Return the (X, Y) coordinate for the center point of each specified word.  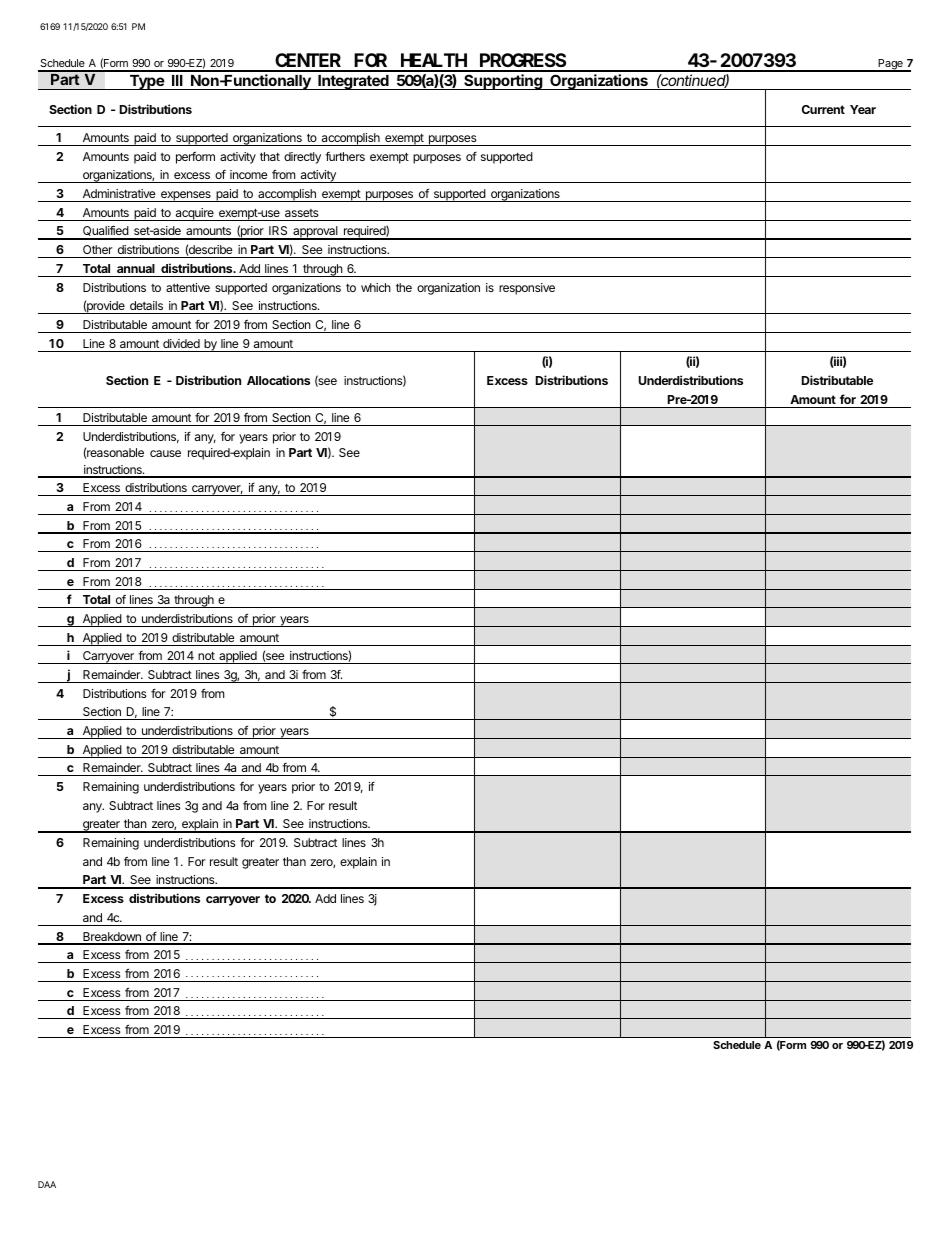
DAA (47, 1184)
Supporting (503, 82)
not (206, 656)
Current (823, 109)
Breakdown (112, 938)
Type (146, 82)
